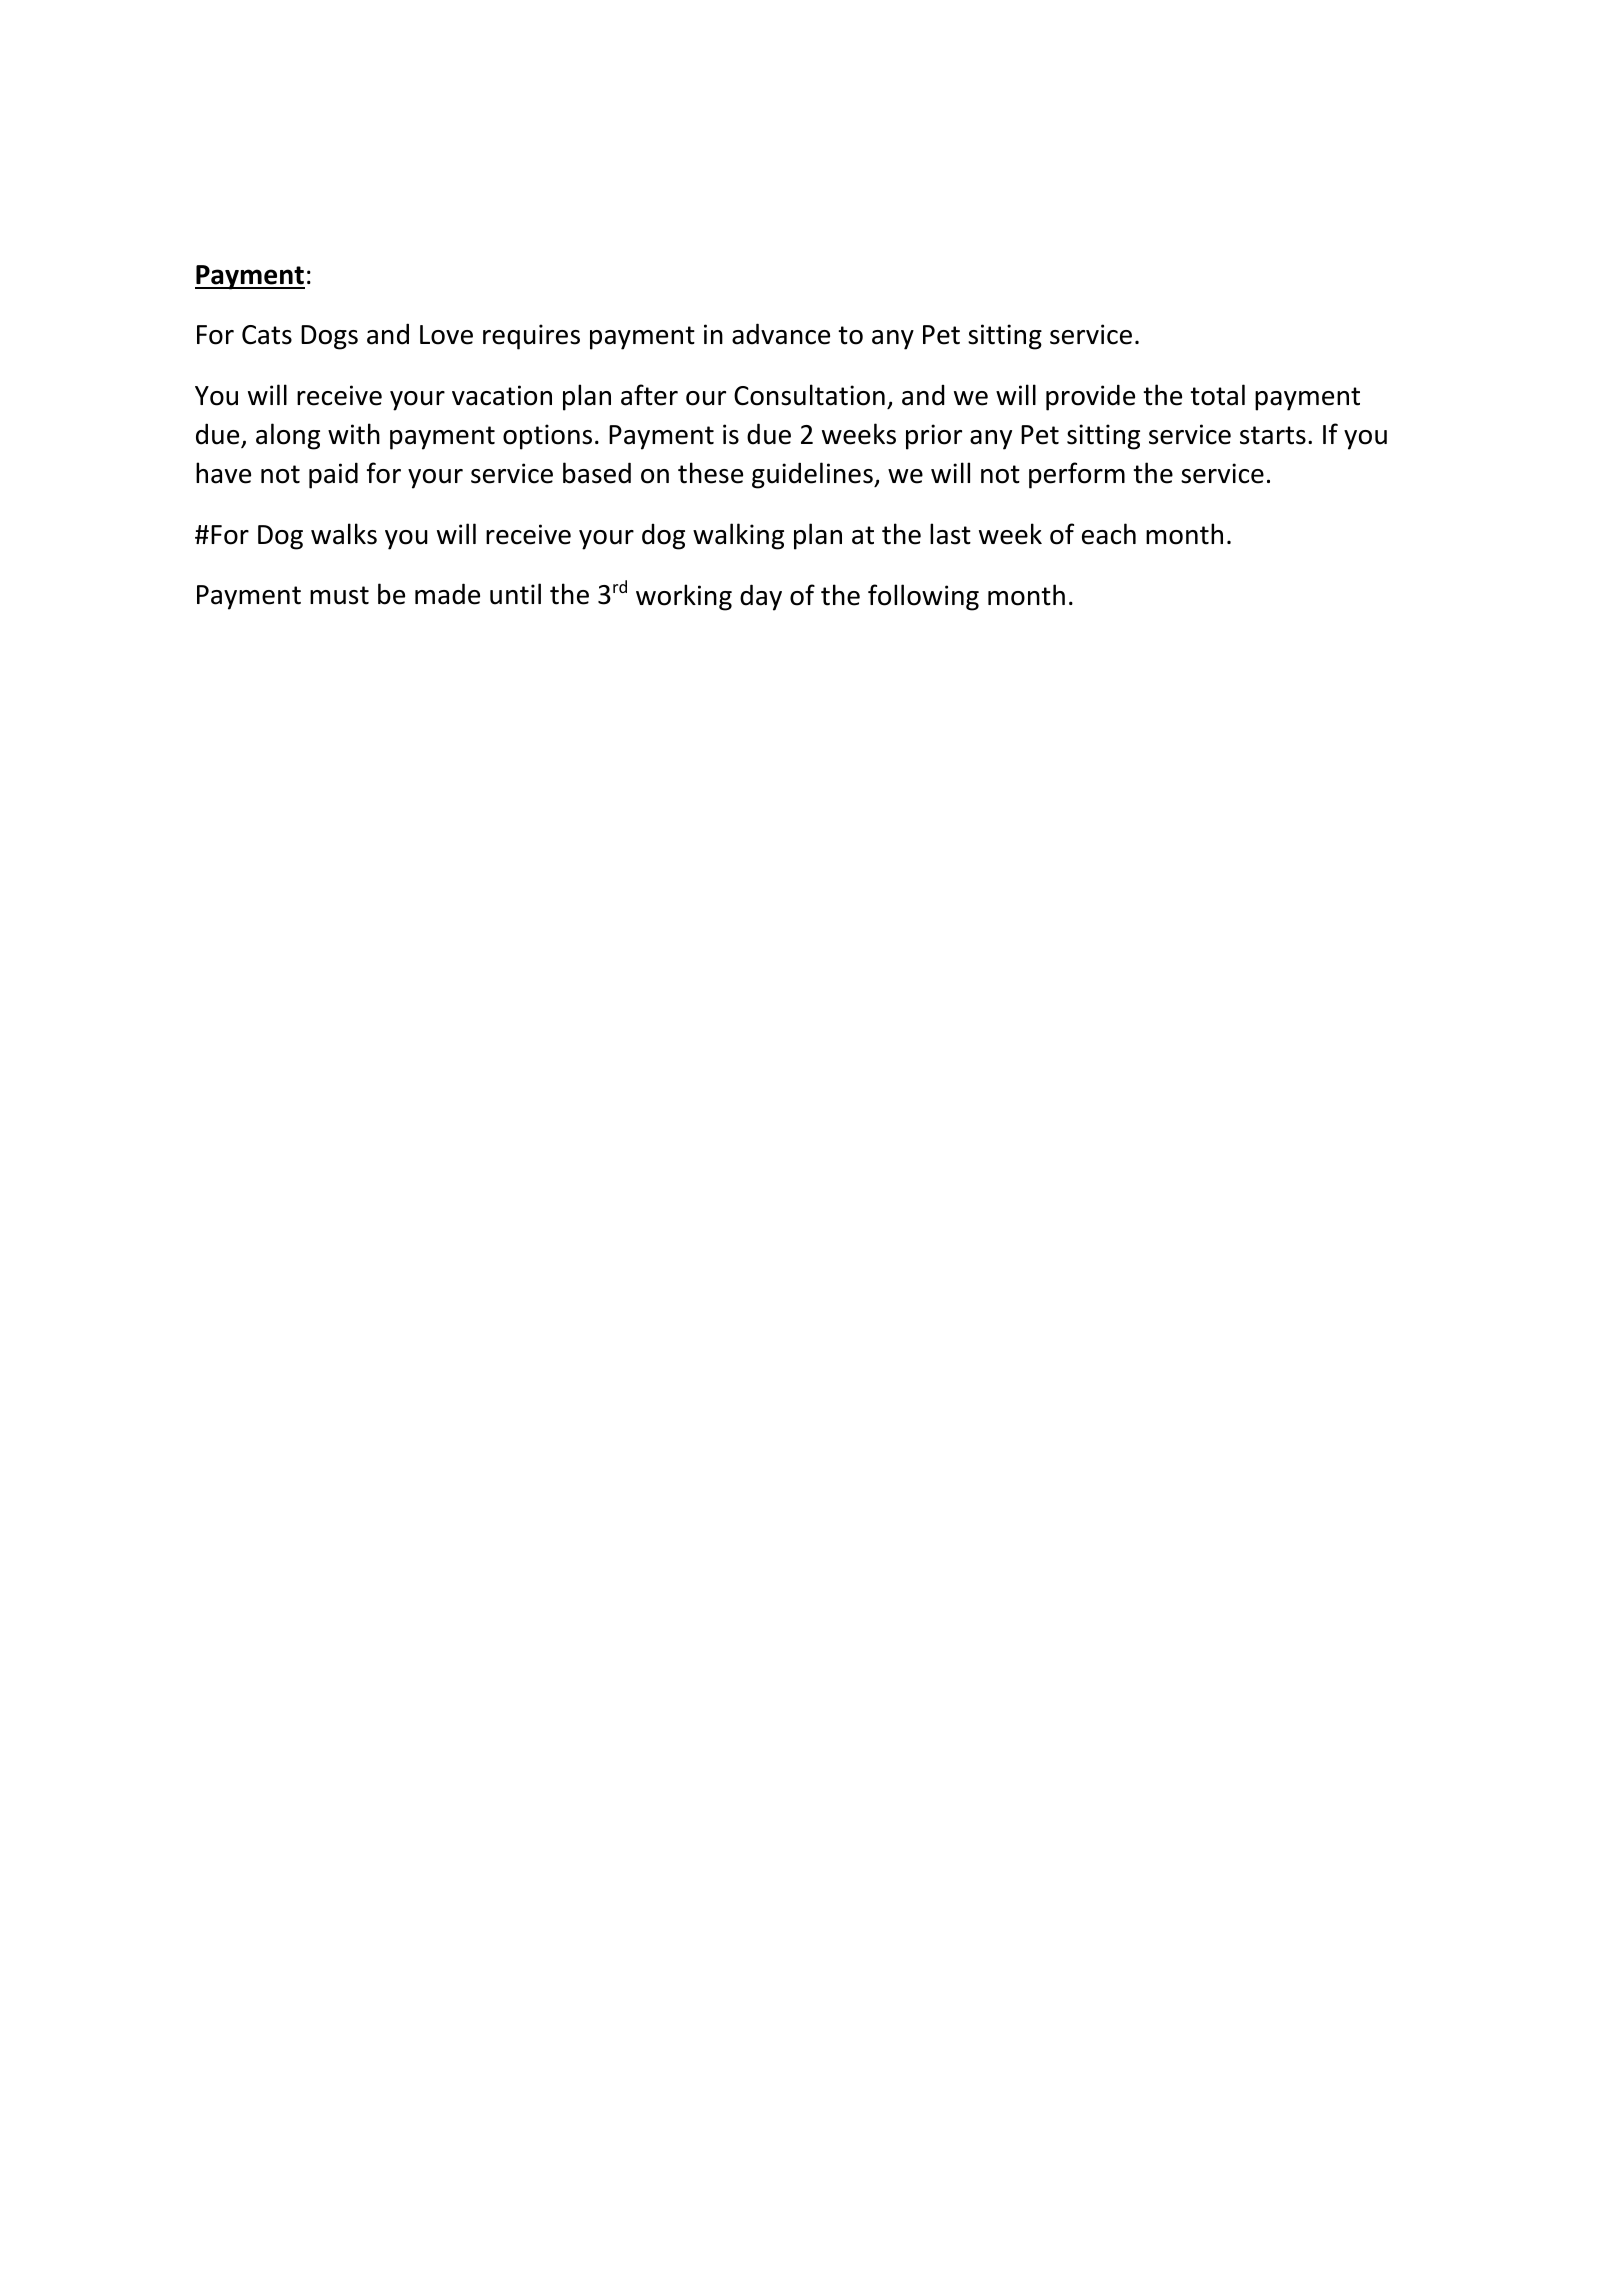  What do you see at coordinates (354, 434) in the image?
I see `with` at bounding box center [354, 434].
